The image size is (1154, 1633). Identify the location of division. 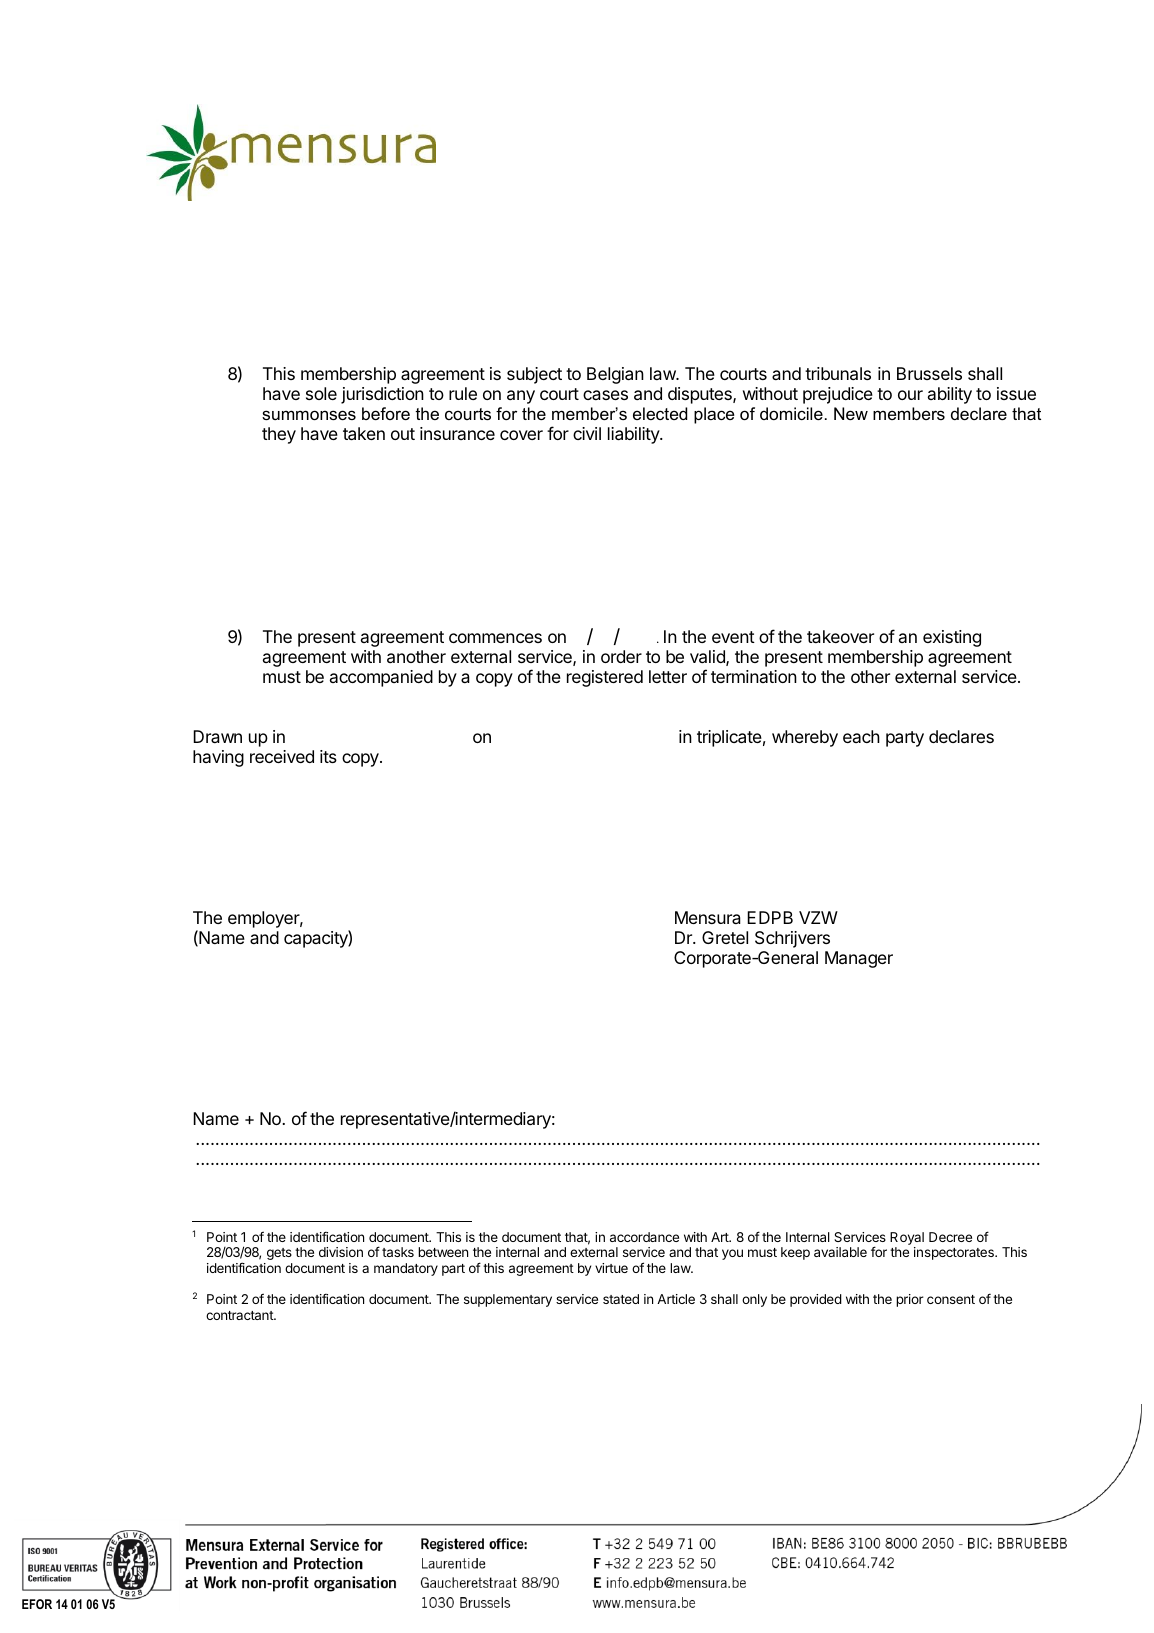
(341, 1252).
